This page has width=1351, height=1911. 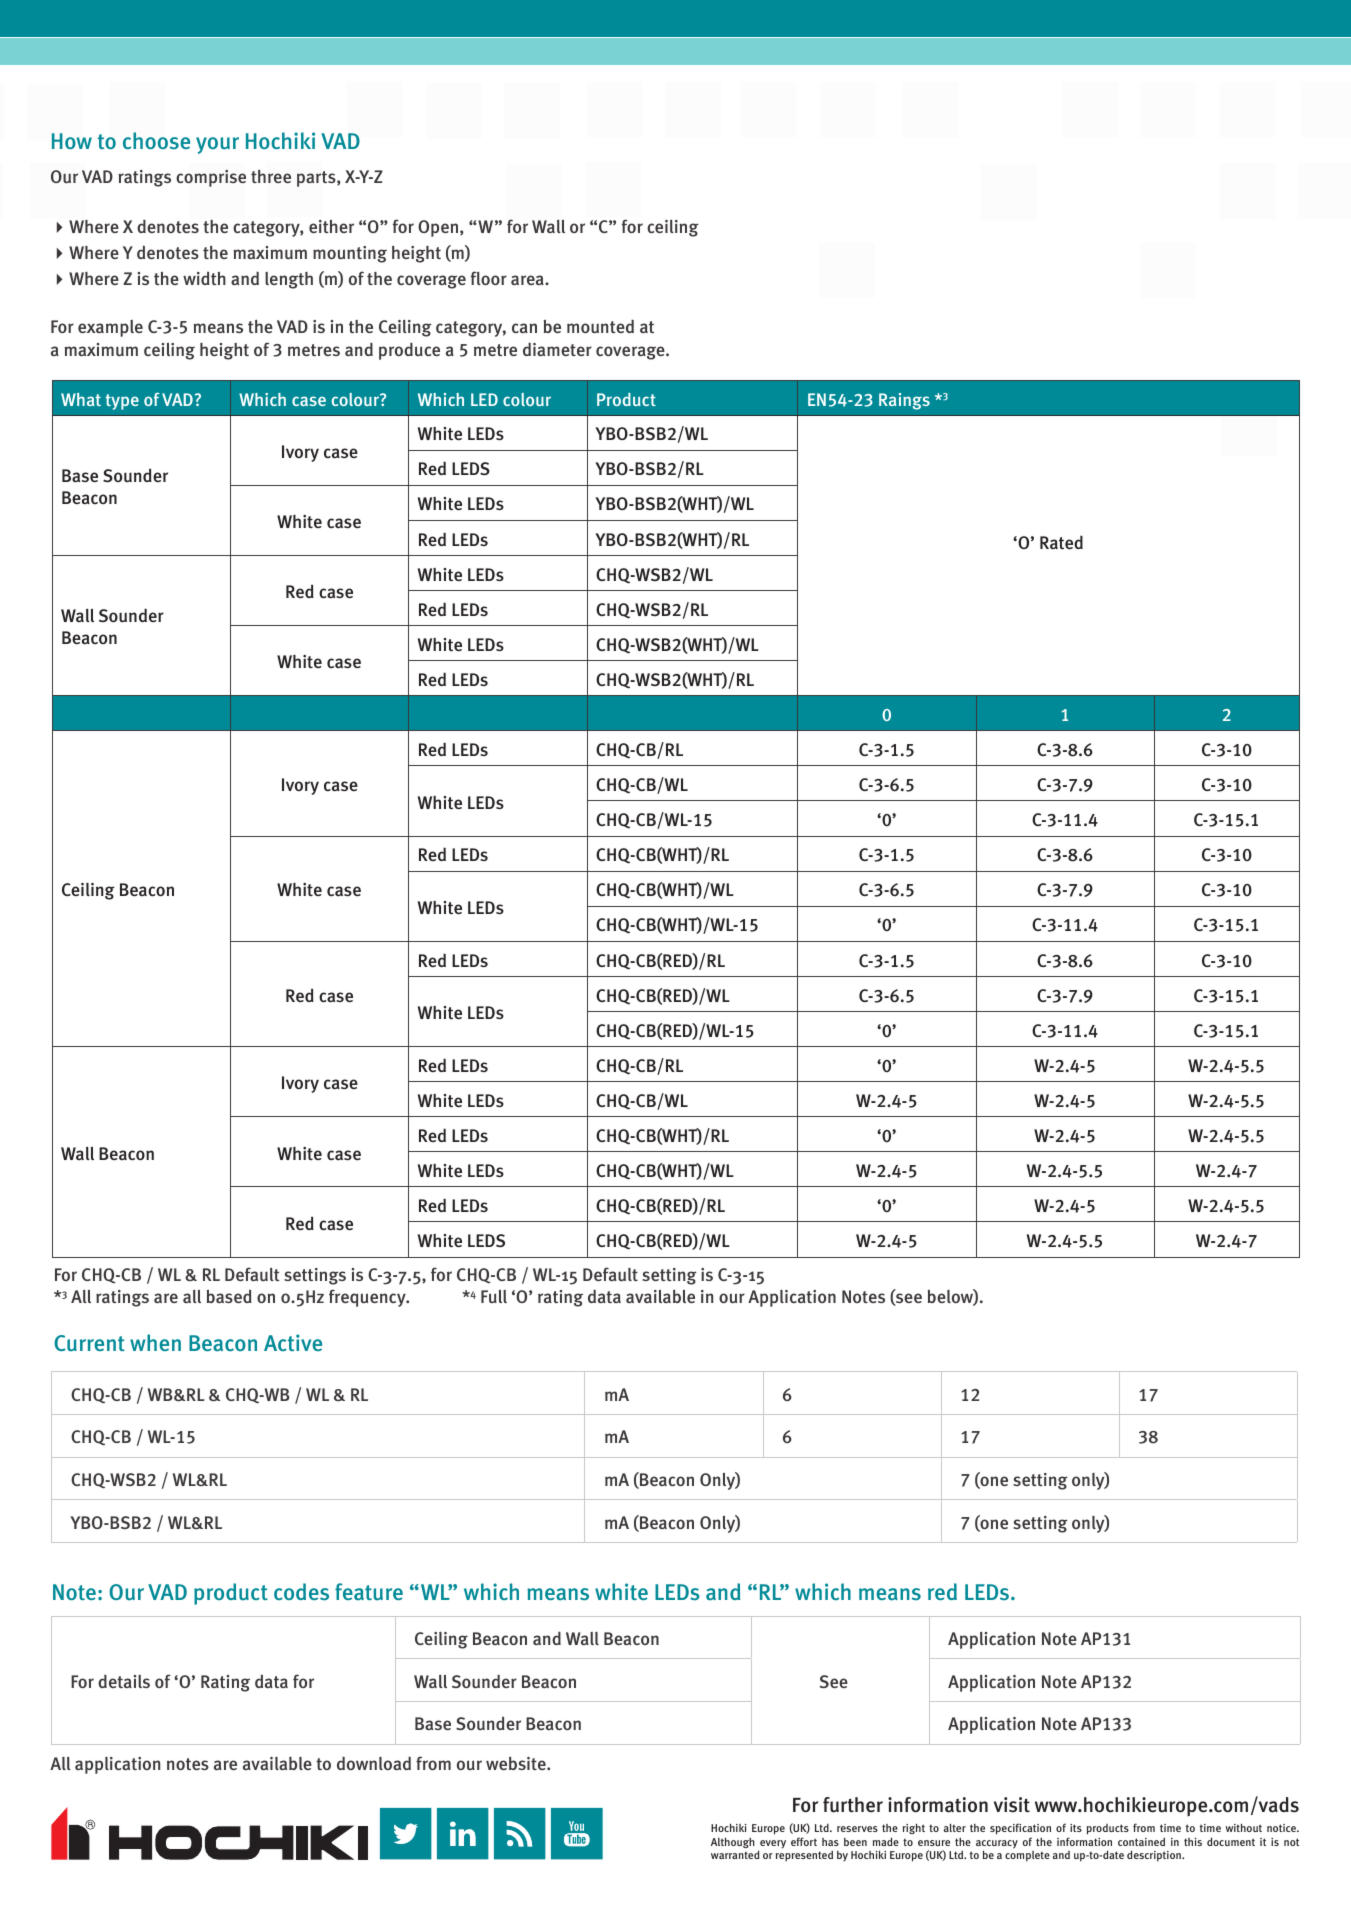 What do you see at coordinates (528, 280) in the page?
I see `area` at bounding box center [528, 280].
